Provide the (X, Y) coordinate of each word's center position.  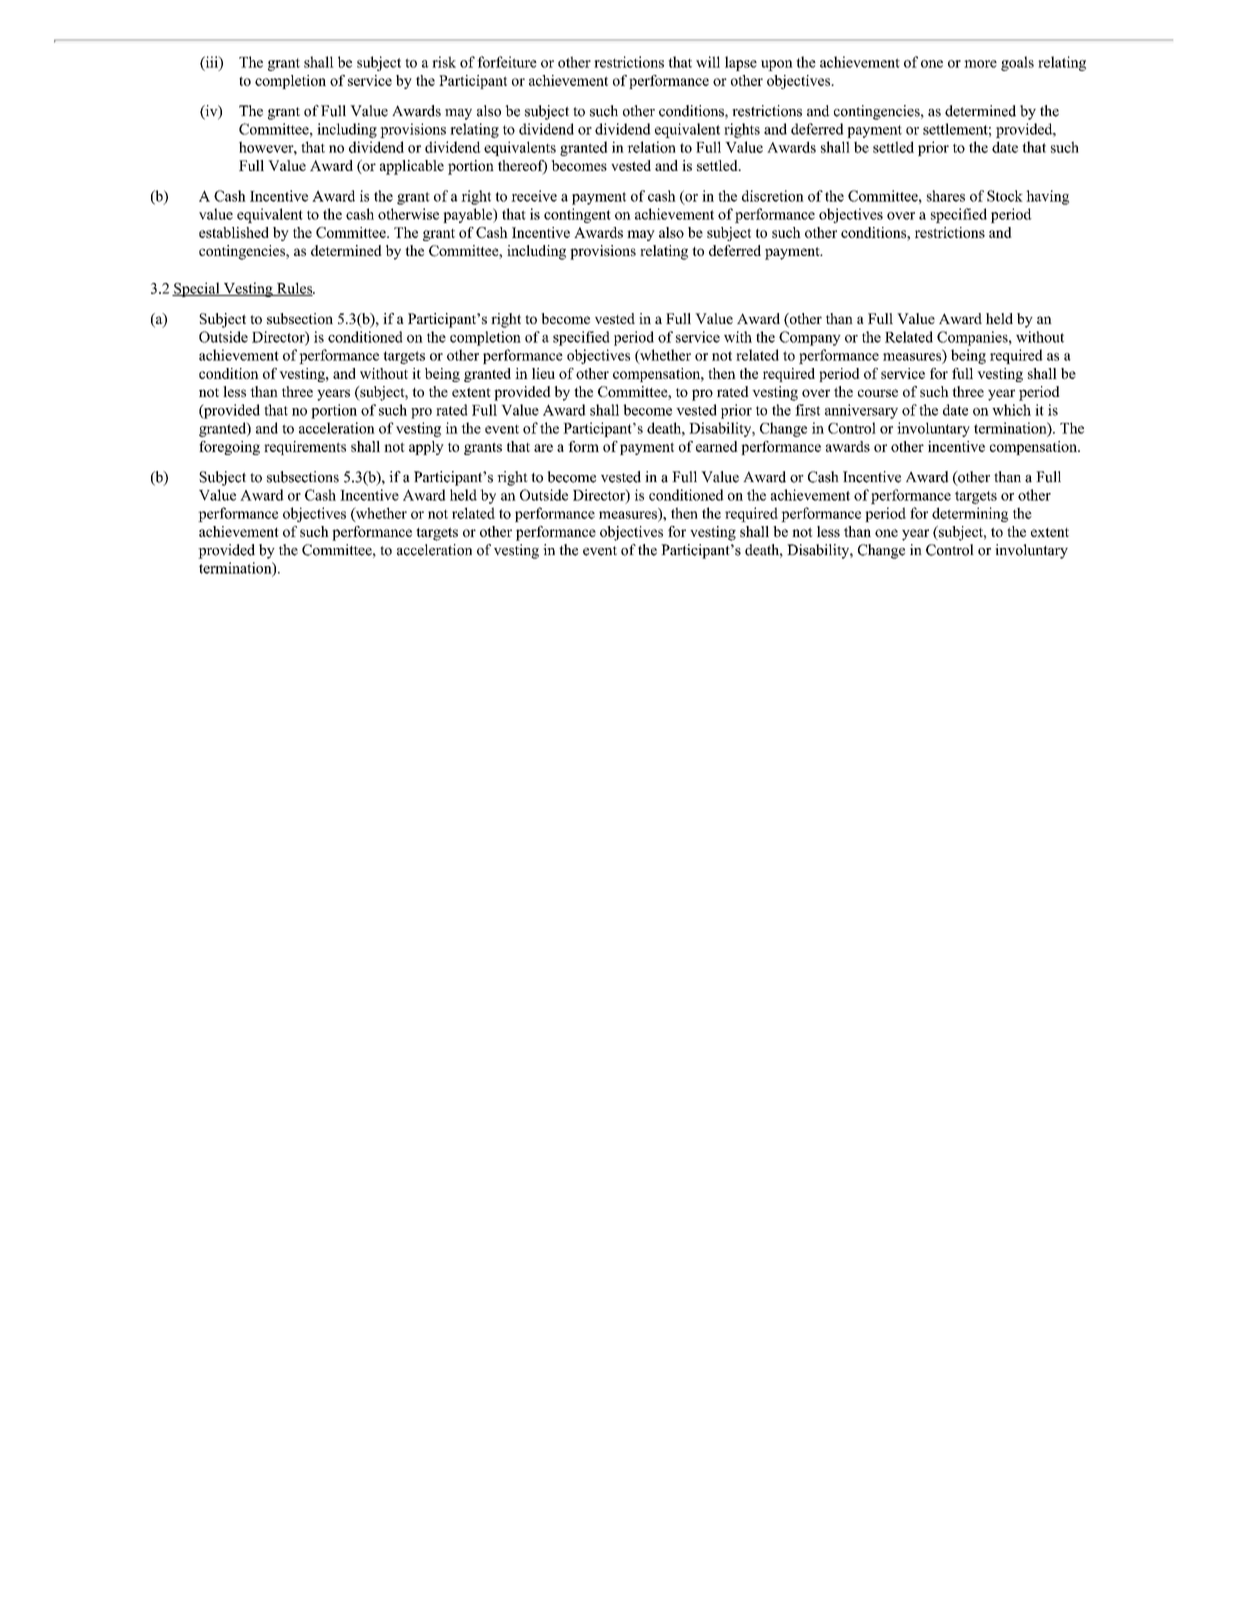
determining (970, 514)
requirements (305, 448)
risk (444, 62)
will (708, 62)
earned (717, 446)
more (980, 64)
